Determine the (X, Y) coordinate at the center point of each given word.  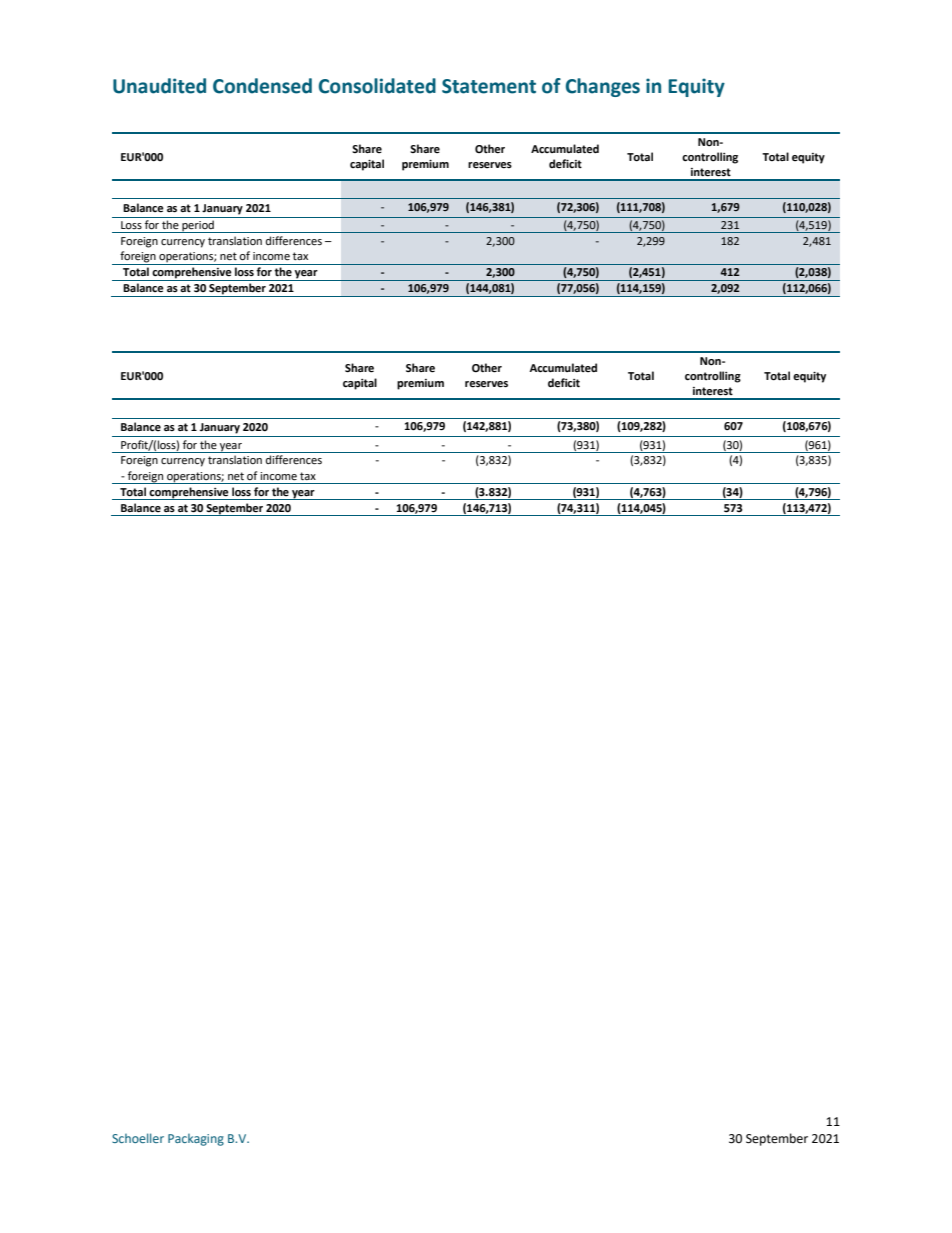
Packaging (196, 1140)
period (198, 226)
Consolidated (377, 86)
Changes (603, 87)
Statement (489, 86)
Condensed (262, 86)
